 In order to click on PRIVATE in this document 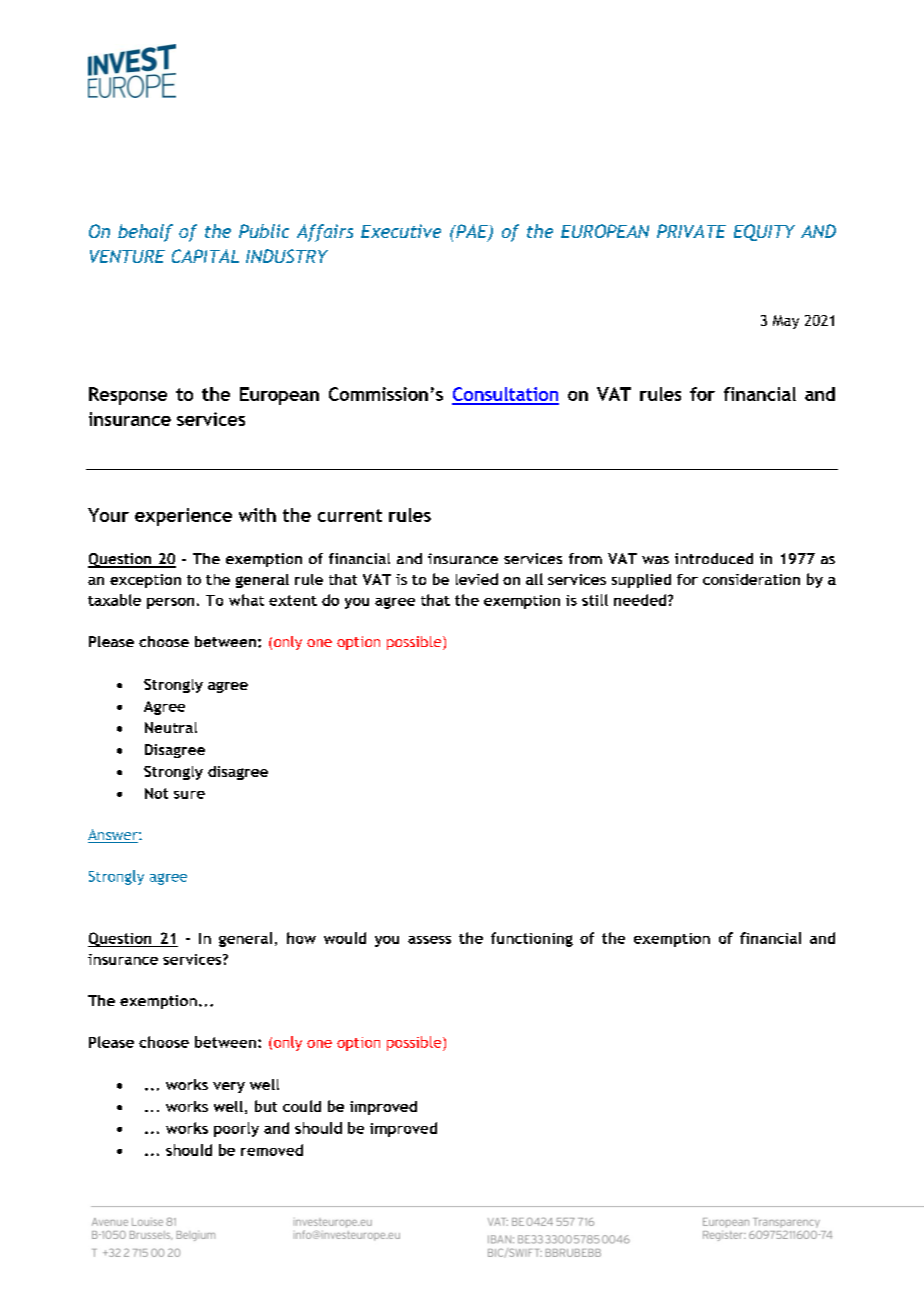, I will do `click(691, 231)`.
